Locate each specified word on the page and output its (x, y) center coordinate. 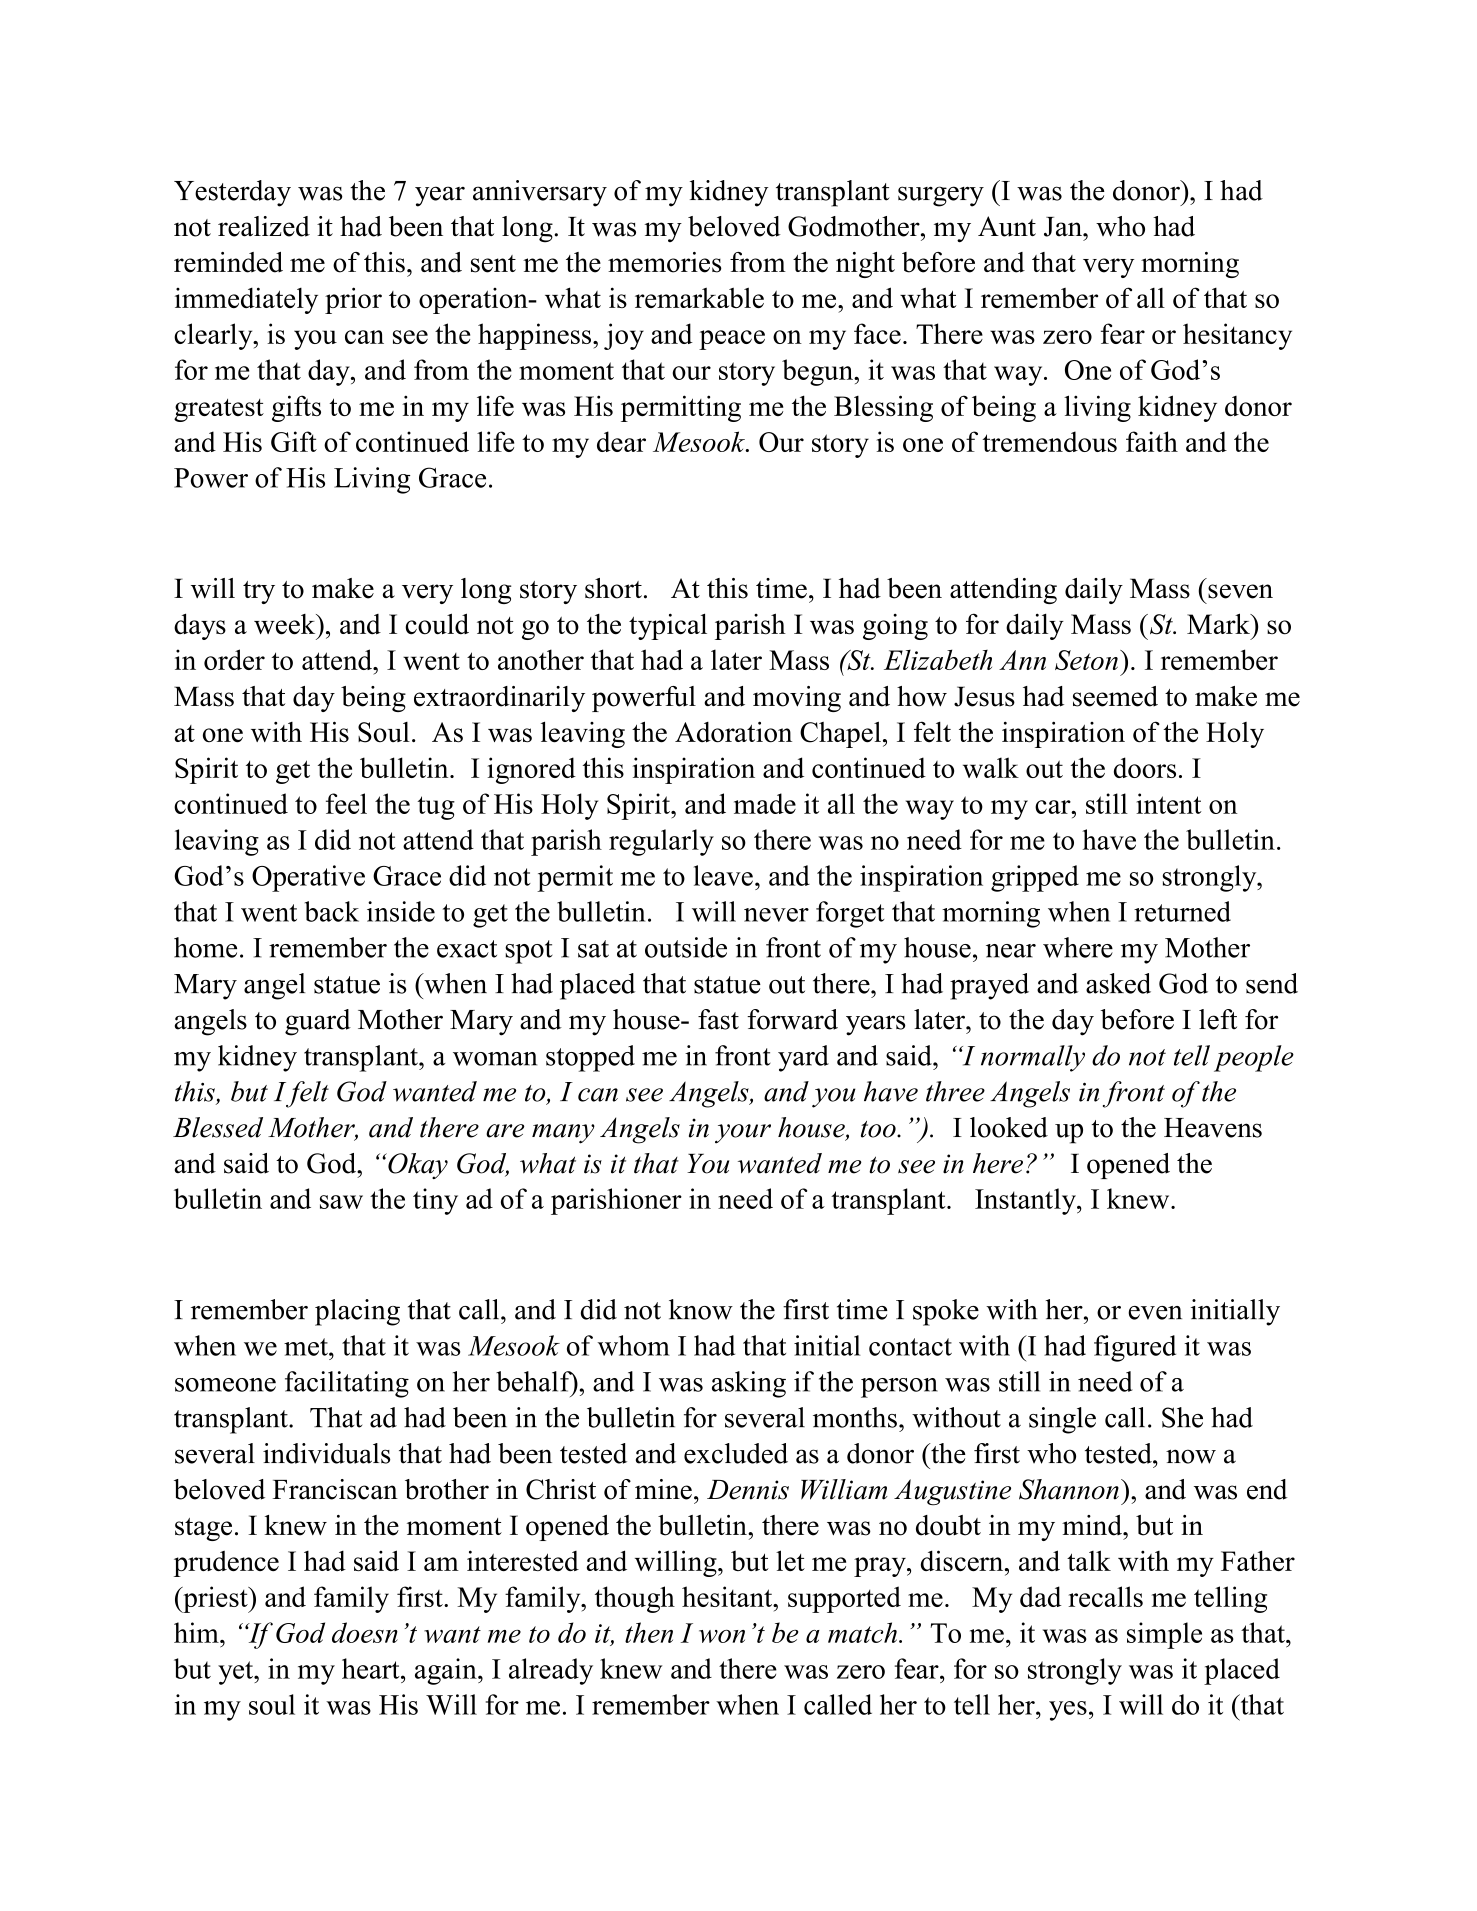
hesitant (728, 1596)
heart (372, 1668)
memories (665, 262)
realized (264, 226)
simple (1164, 1635)
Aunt (1007, 226)
